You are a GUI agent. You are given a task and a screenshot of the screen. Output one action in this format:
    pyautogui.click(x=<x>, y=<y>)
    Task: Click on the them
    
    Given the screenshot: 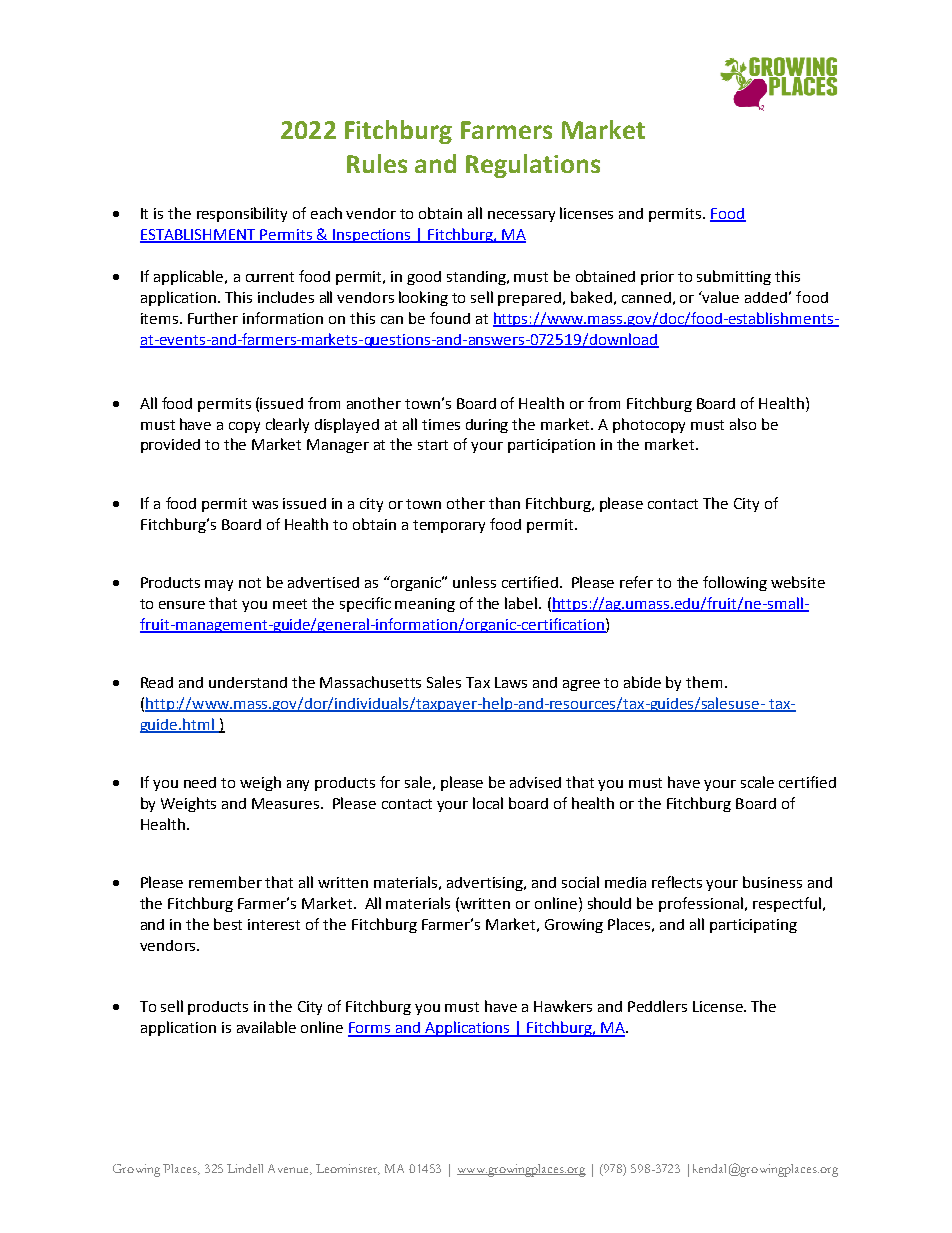 What is the action you would take?
    pyautogui.click(x=704, y=682)
